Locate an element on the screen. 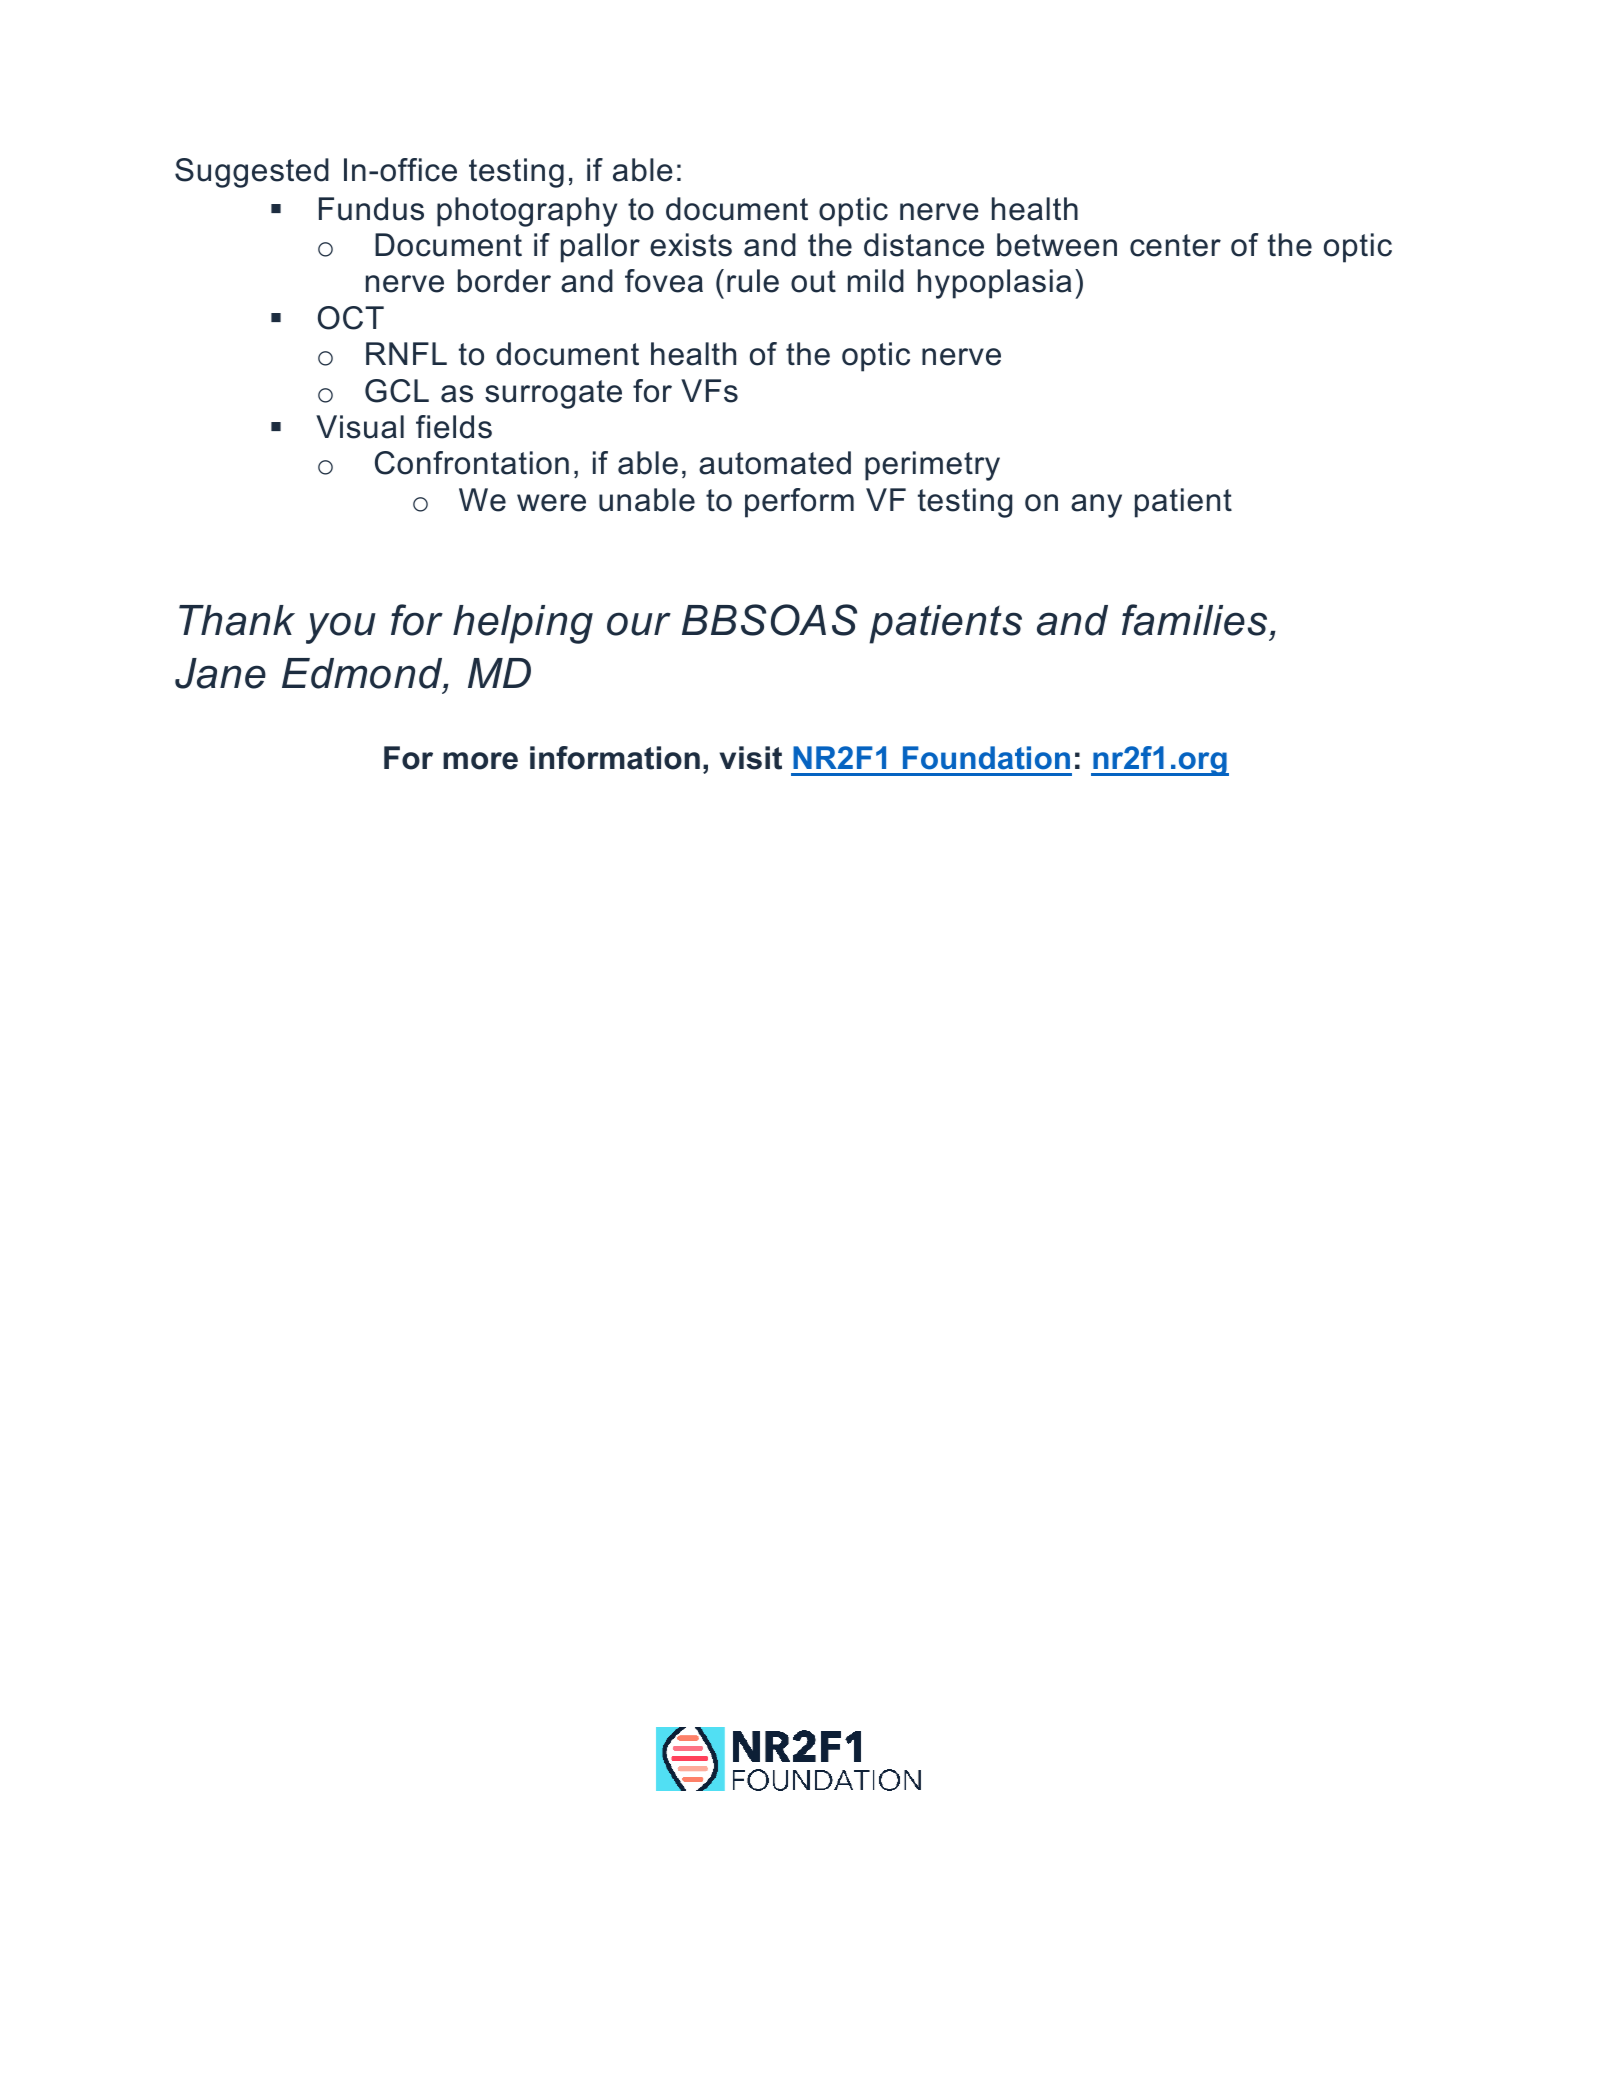 Image resolution: width=1612 pixels, height=2086 pixels. automated is located at coordinates (775, 463).
